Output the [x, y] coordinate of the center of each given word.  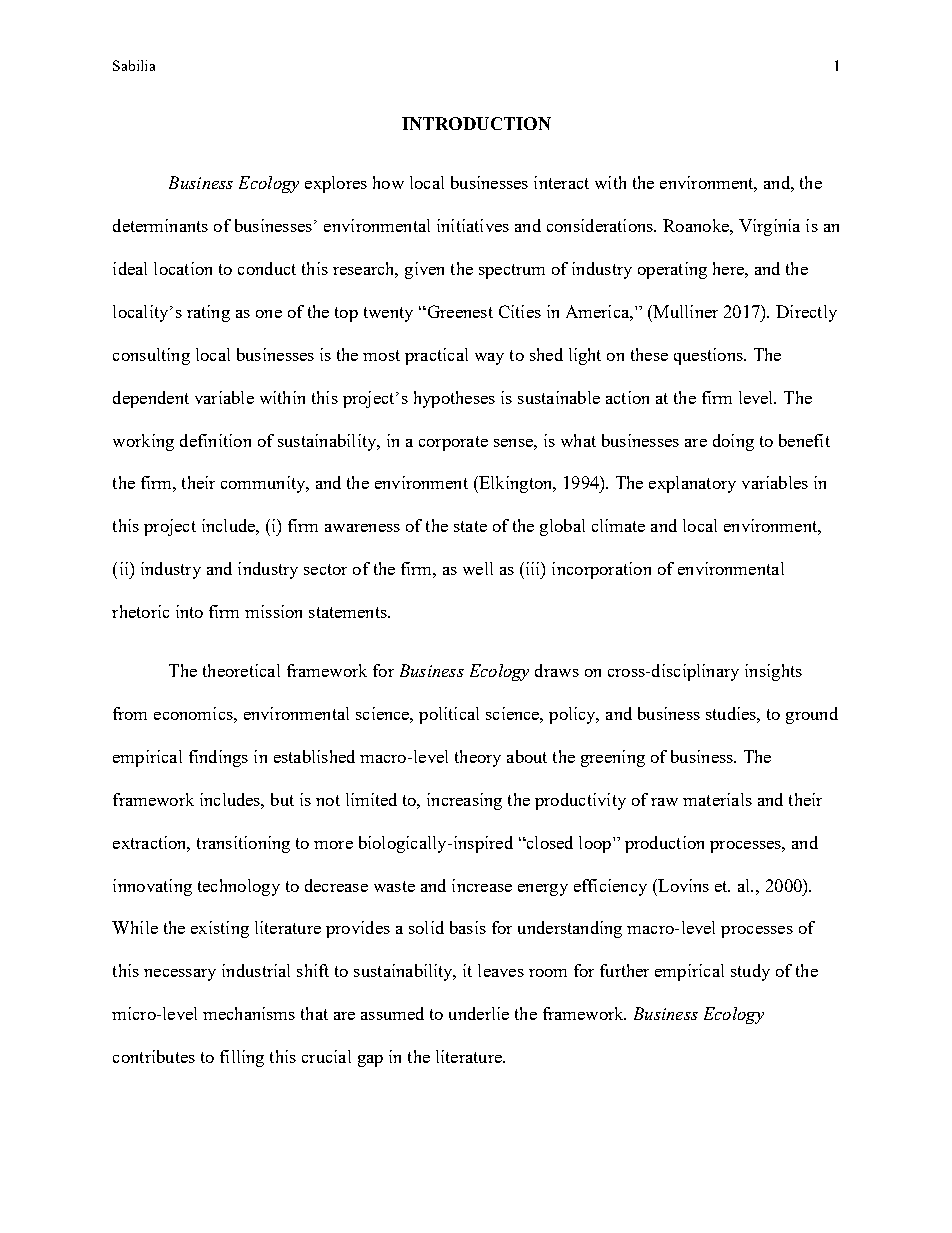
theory [478, 758]
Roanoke [697, 225]
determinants [160, 225]
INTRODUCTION [476, 123]
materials [717, 799]
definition [215, 440]
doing [733, 442]
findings [218, 758]
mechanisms [249, 1013]
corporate [453, 443]
